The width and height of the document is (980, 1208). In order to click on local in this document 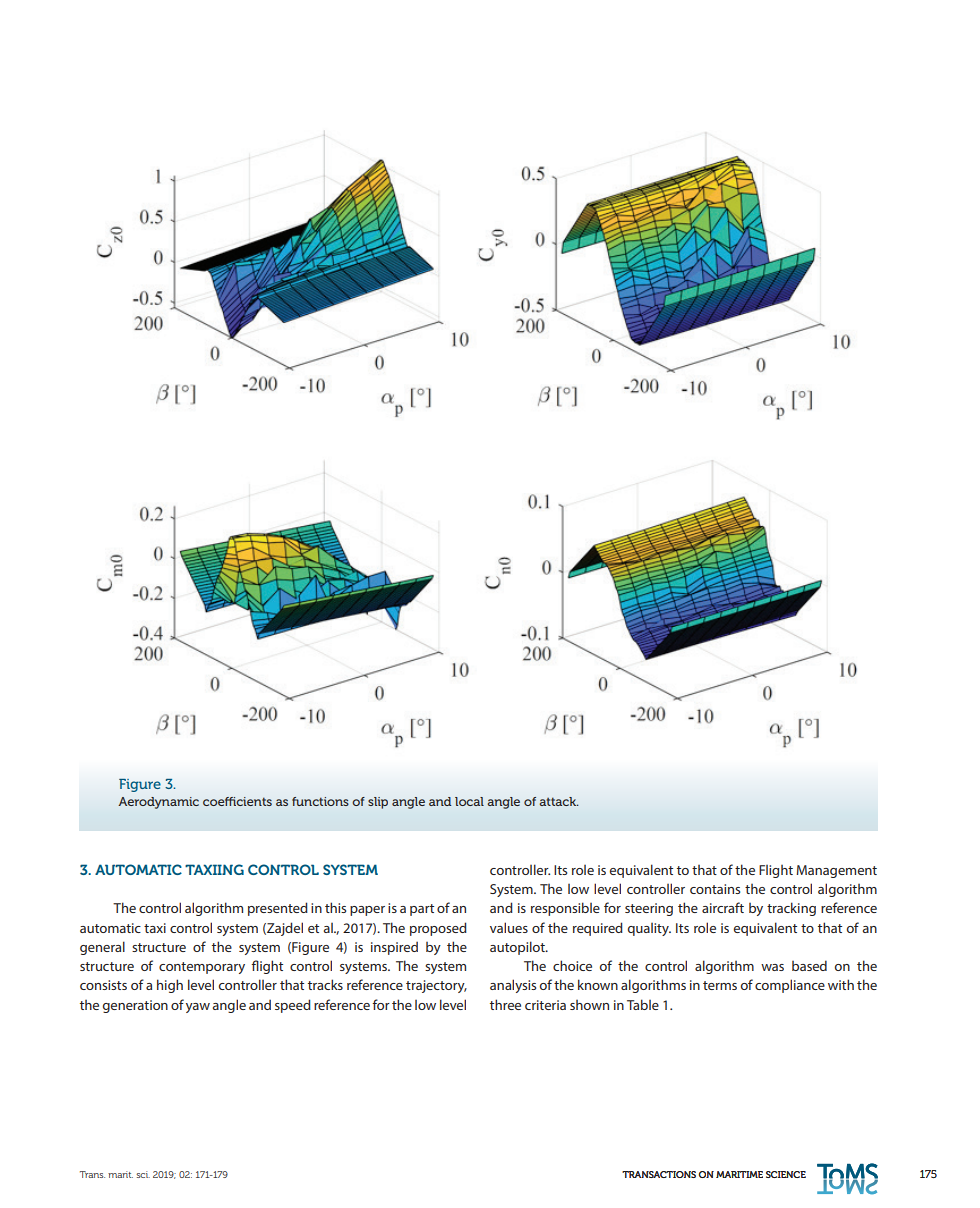, I will do `click(469, 801)`.
